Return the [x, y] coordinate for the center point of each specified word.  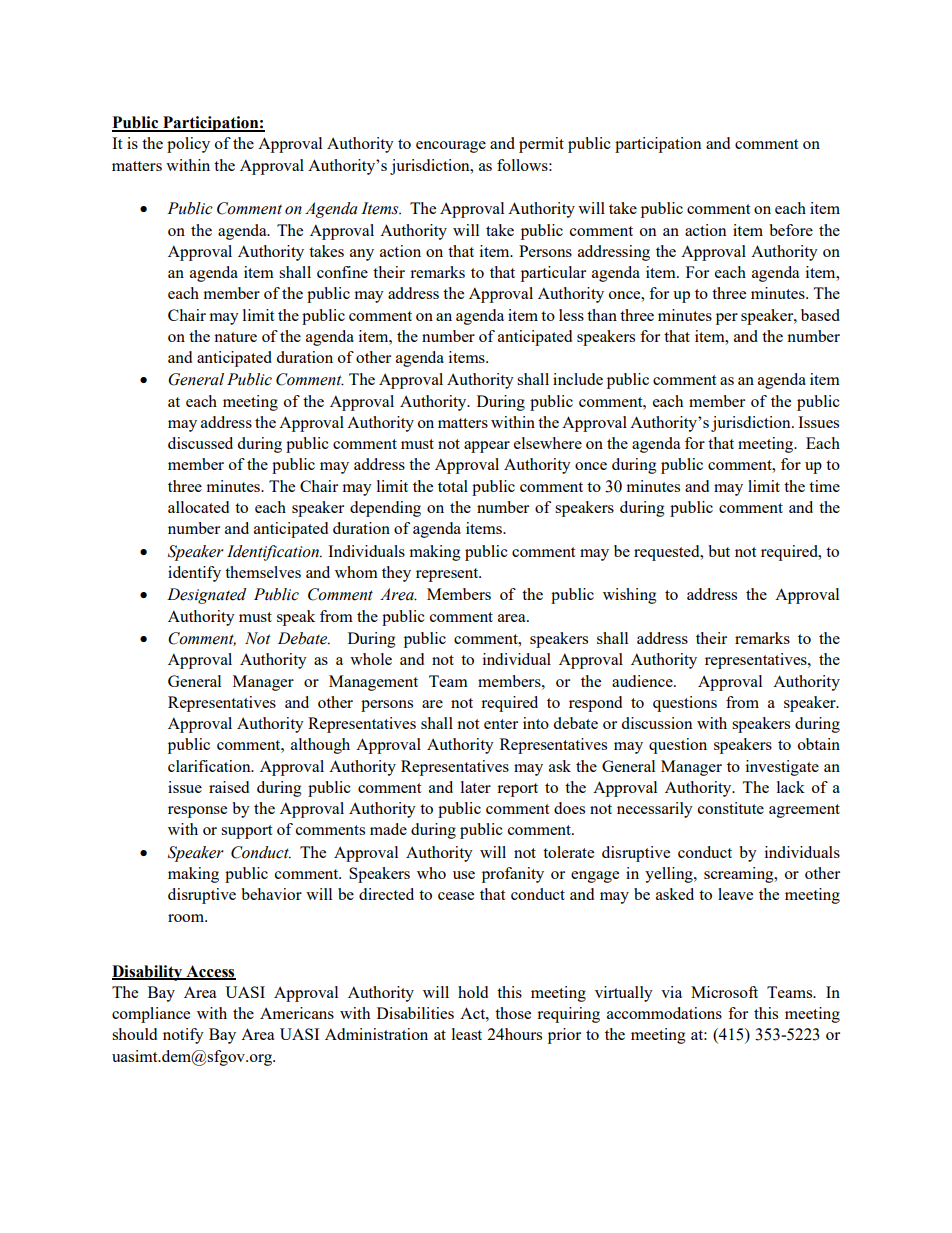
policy [188, 145]
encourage [451, 147]
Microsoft [724, 992]
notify [183, 1036]
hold [473, 992]
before [791, 230]
